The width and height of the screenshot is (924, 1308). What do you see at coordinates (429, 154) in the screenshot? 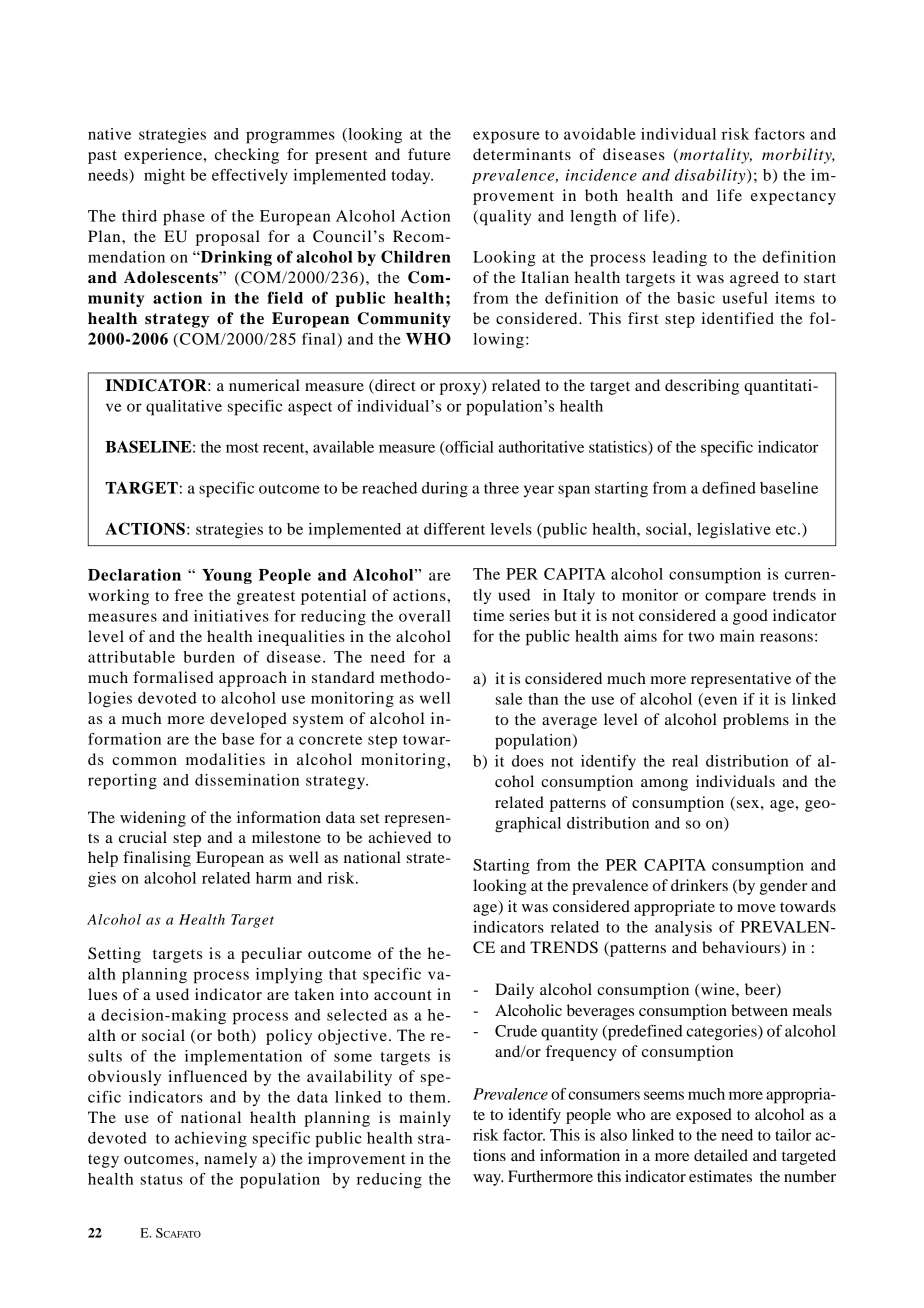
I see `future` at bounding box center [429, 154].
